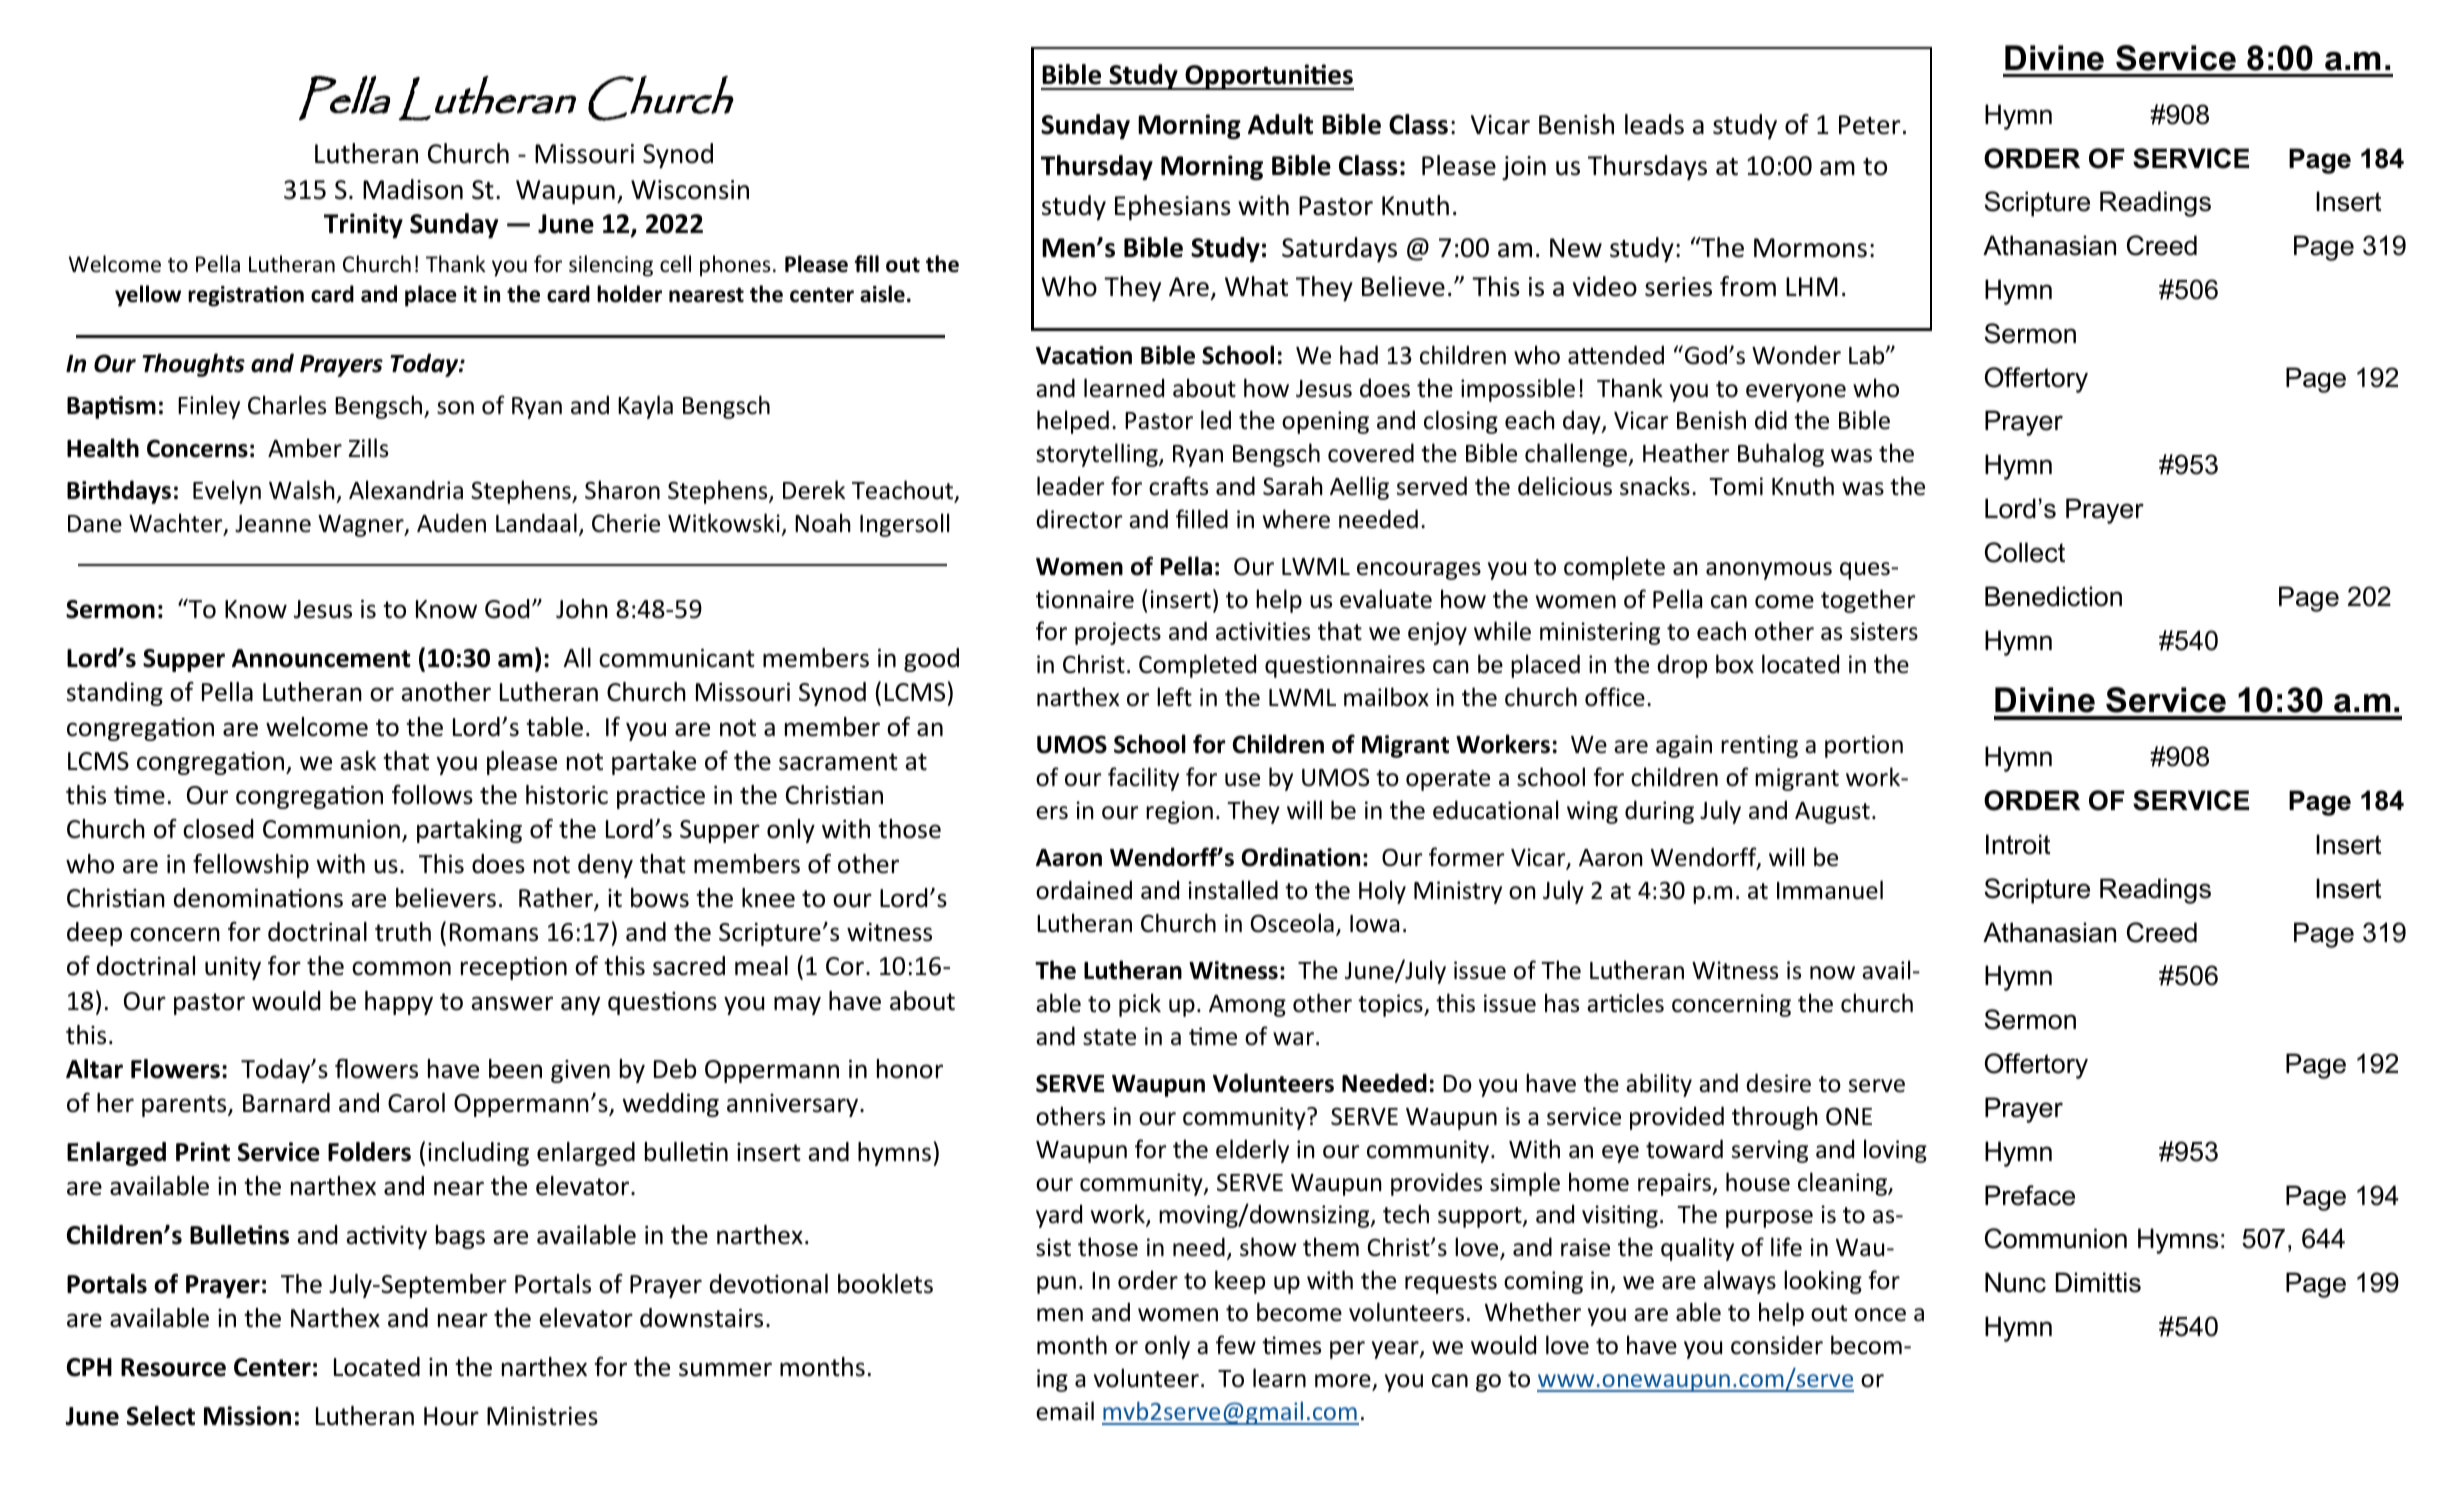 This page has width=2459, height=1493. I want to click on Peter, so click(1870, 125).
